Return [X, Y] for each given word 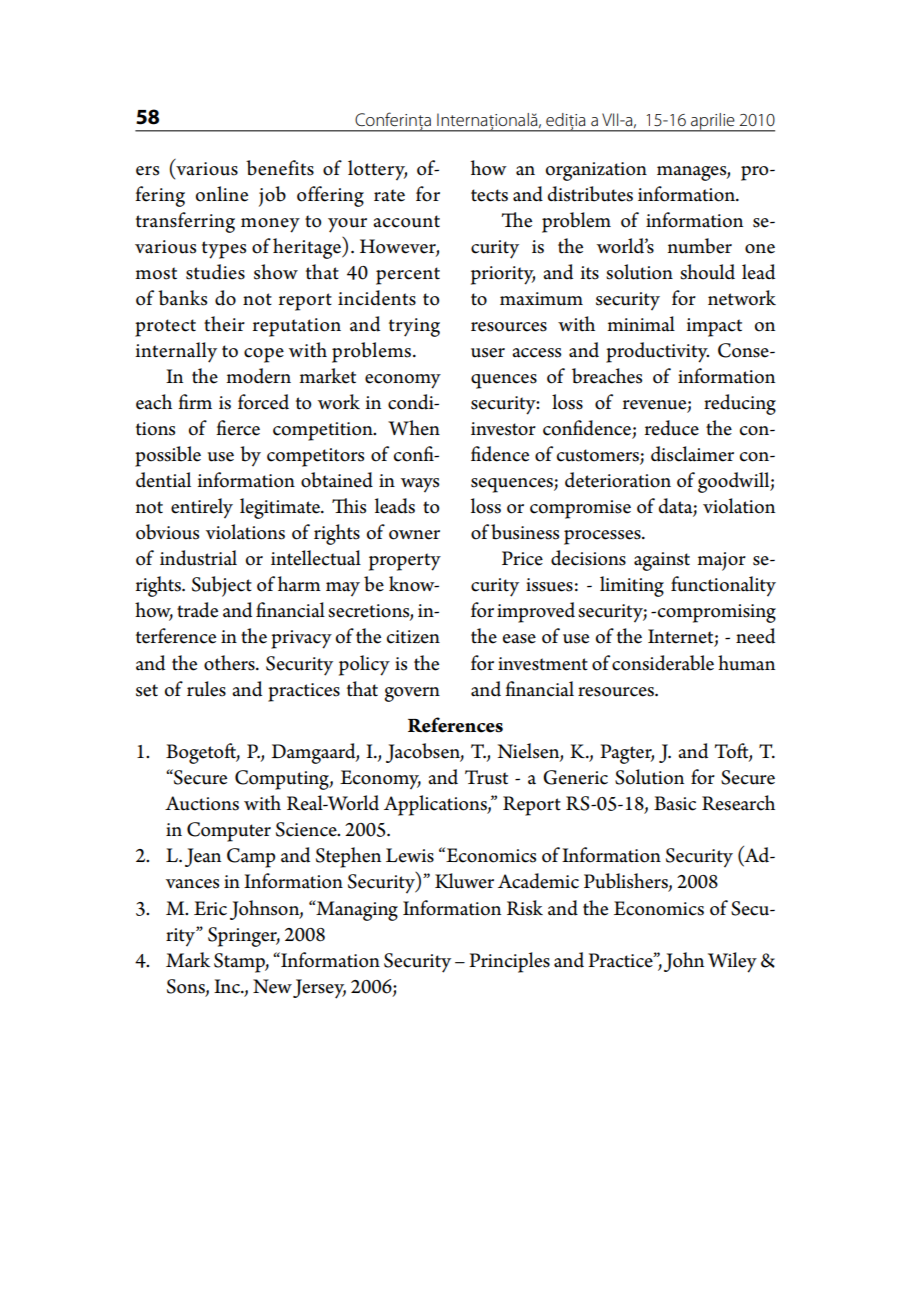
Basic [675, 803]
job [272, 196]
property [405, 562]
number [700, 246]
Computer [229, 832]
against [662, 561]
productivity [657, 352]
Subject [222, 586]
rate [389, 195]
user [488, 353]
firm [195, 401]
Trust [486, 777]
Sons [187, 987]
